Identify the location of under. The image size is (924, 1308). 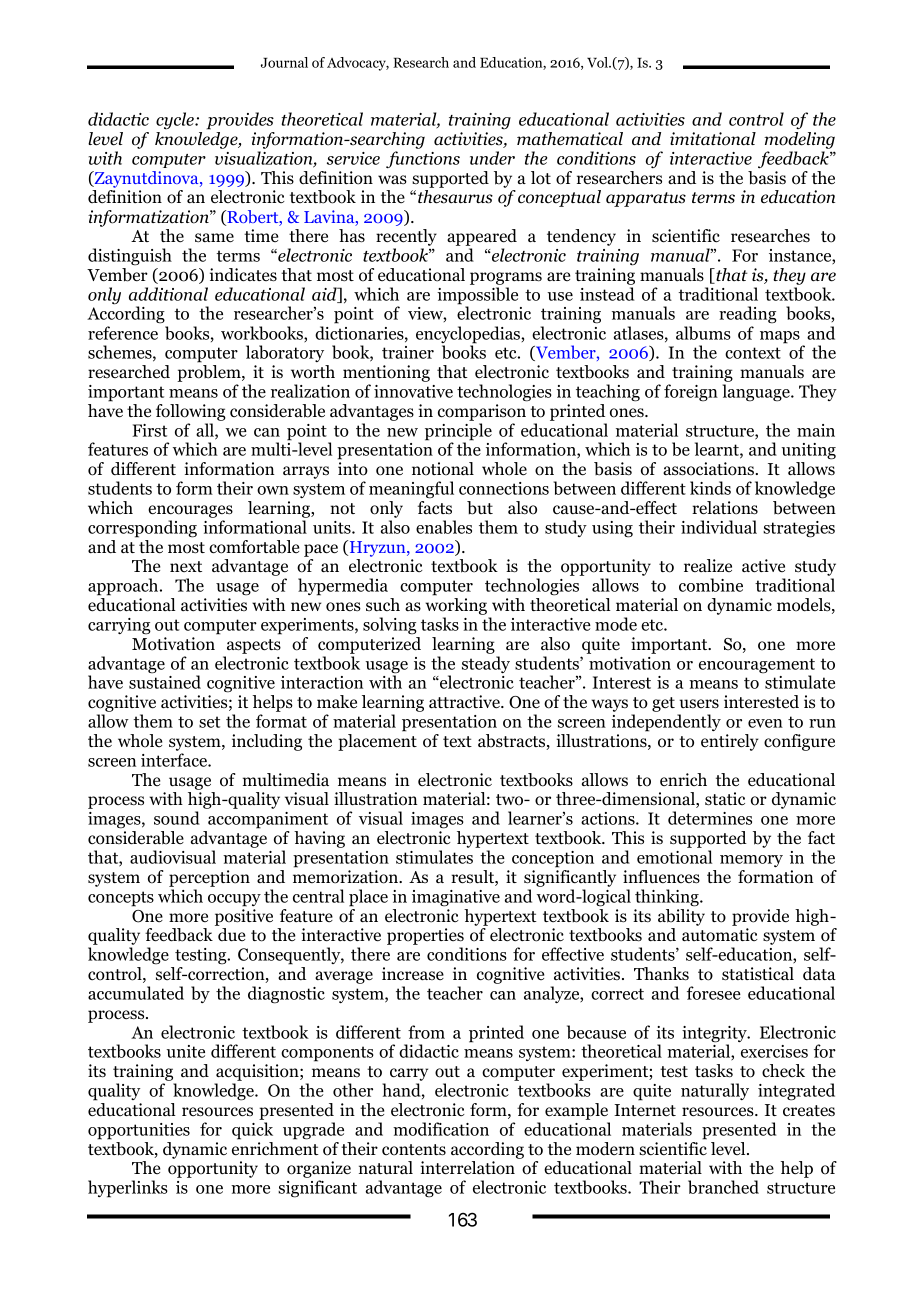
(492, 158).
